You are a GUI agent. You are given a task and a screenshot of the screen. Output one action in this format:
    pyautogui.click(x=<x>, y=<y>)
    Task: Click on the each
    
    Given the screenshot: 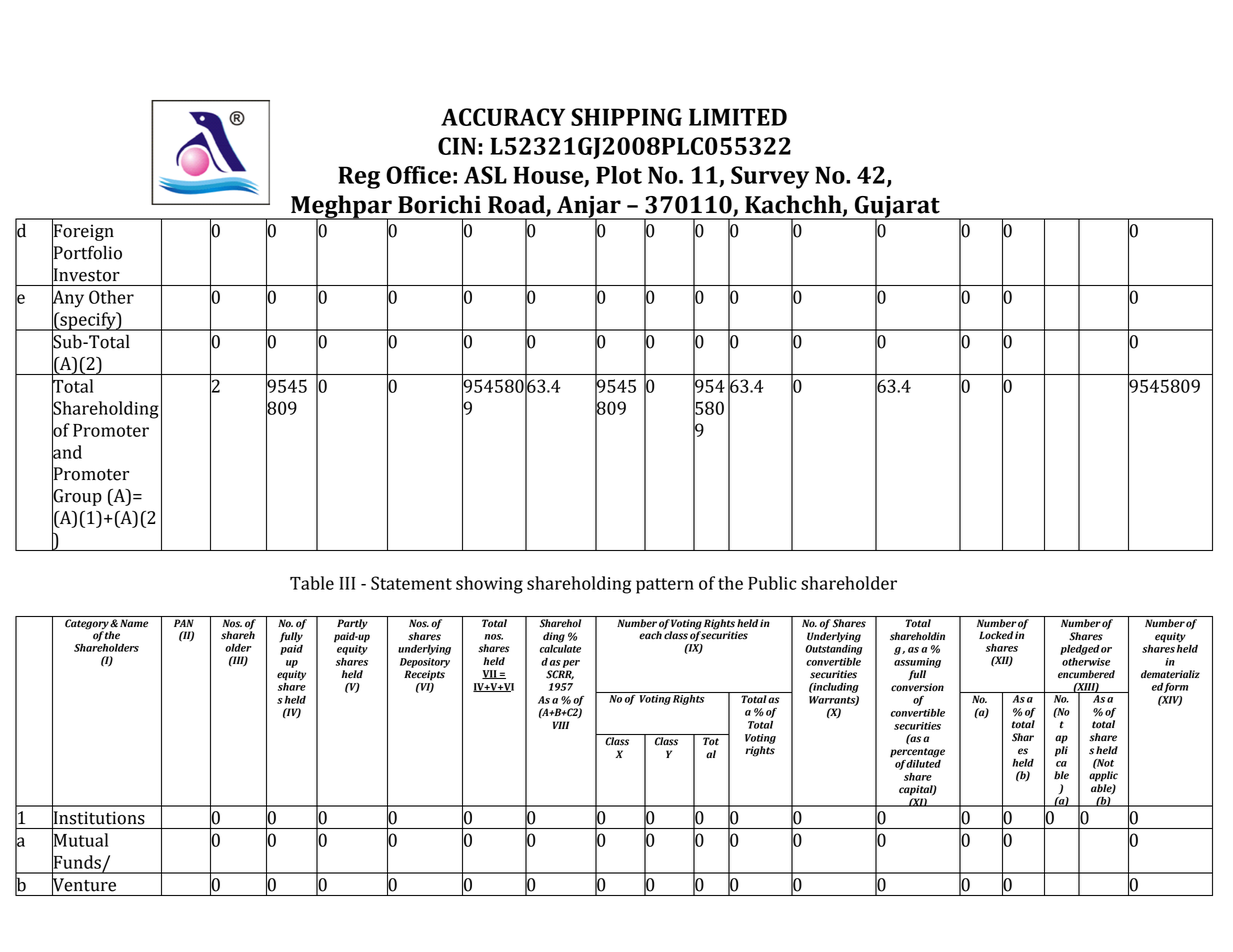 What is the action you would take?
    pyautogui.click(x=651, y=634)
